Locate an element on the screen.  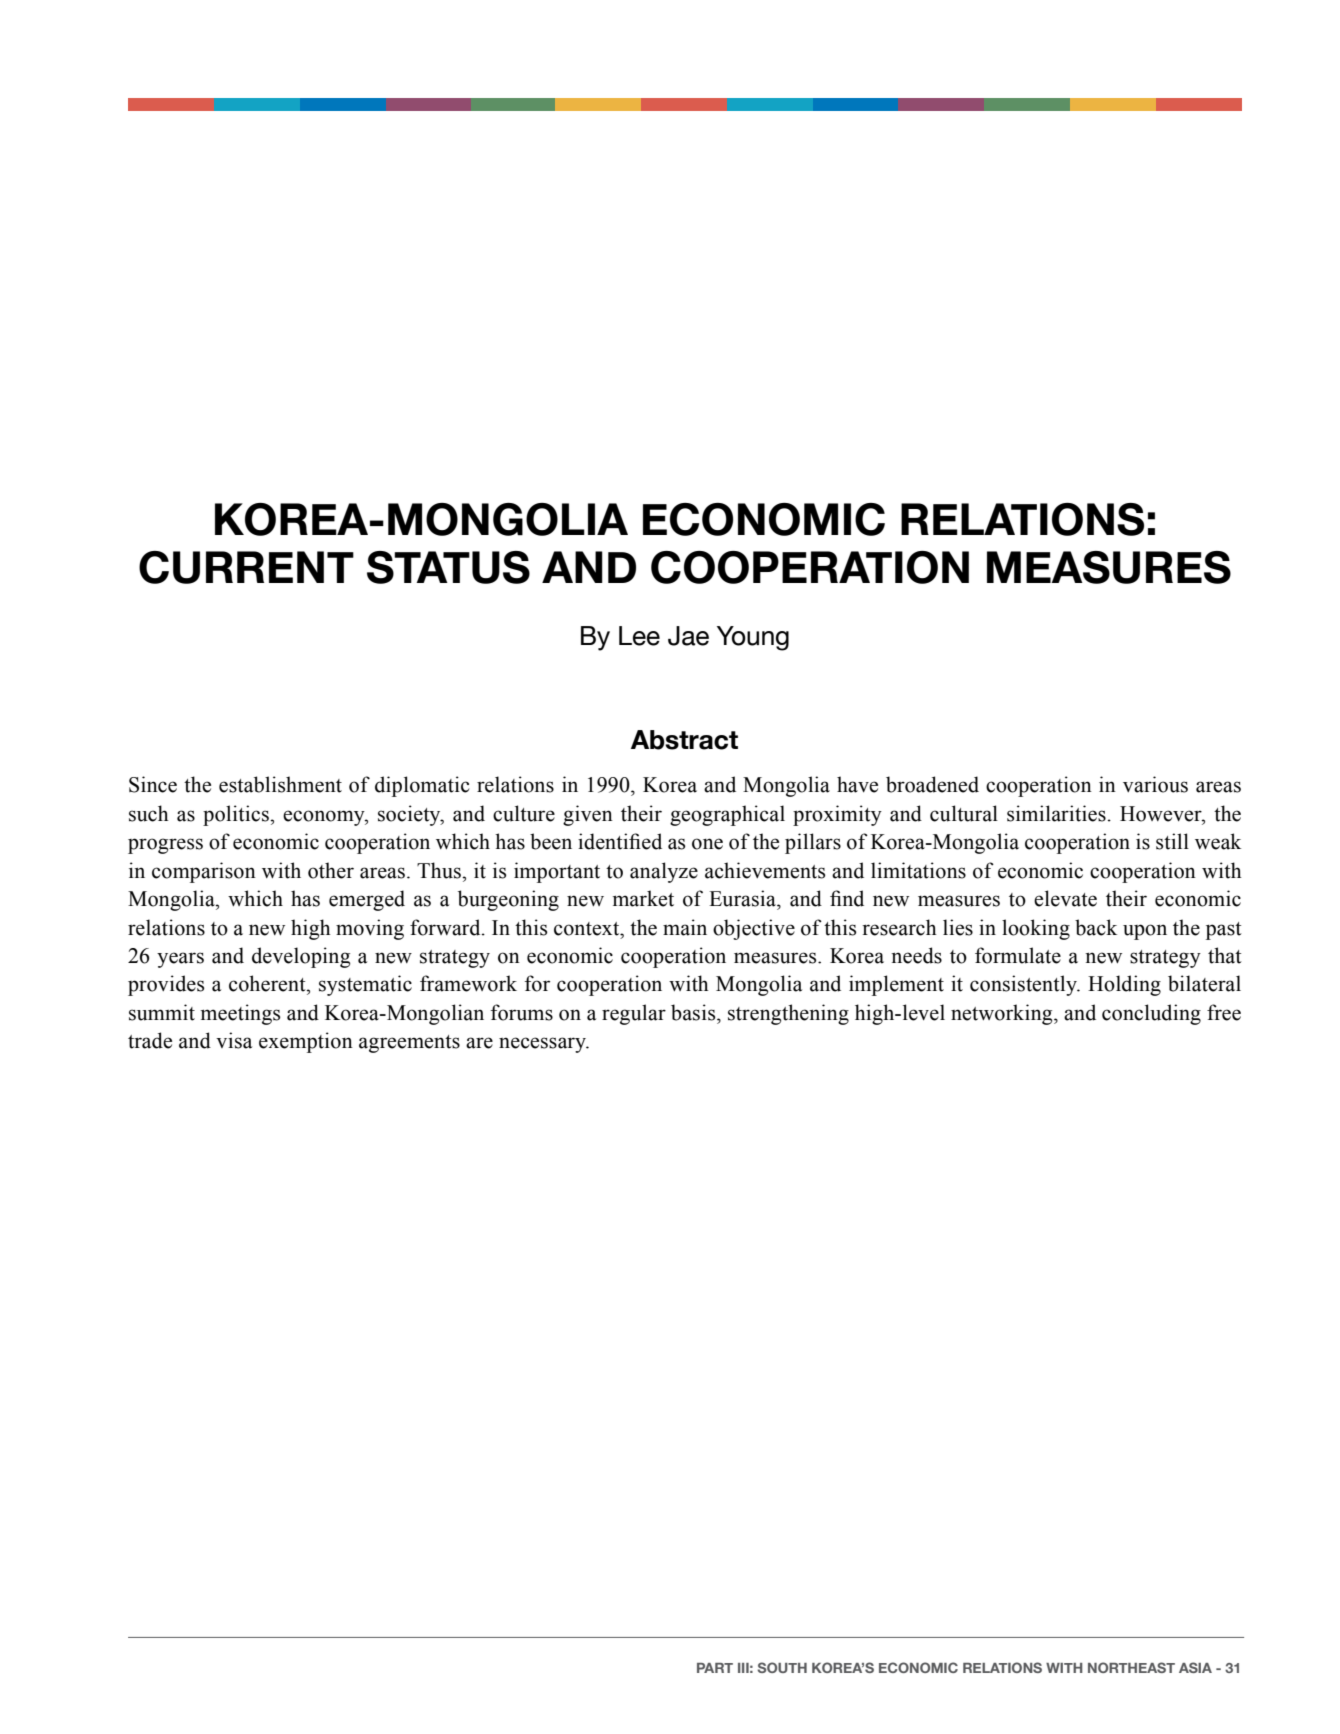
PART is located at coordinates (715, 1668).
